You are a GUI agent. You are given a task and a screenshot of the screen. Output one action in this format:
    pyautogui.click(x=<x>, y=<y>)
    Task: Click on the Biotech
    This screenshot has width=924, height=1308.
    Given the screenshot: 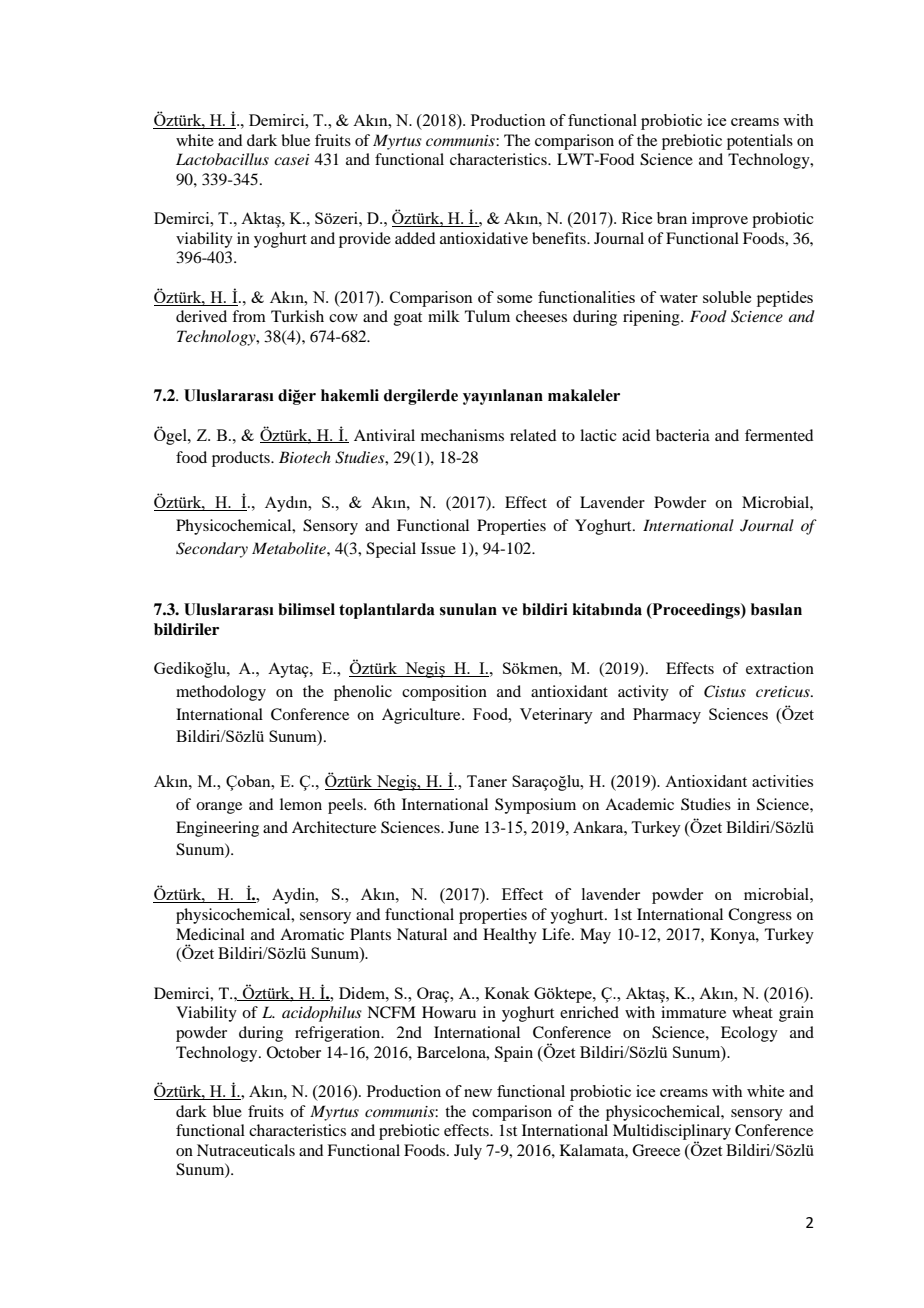 What is the action you would take?
    pyautogui.click(x=305, y=457)
